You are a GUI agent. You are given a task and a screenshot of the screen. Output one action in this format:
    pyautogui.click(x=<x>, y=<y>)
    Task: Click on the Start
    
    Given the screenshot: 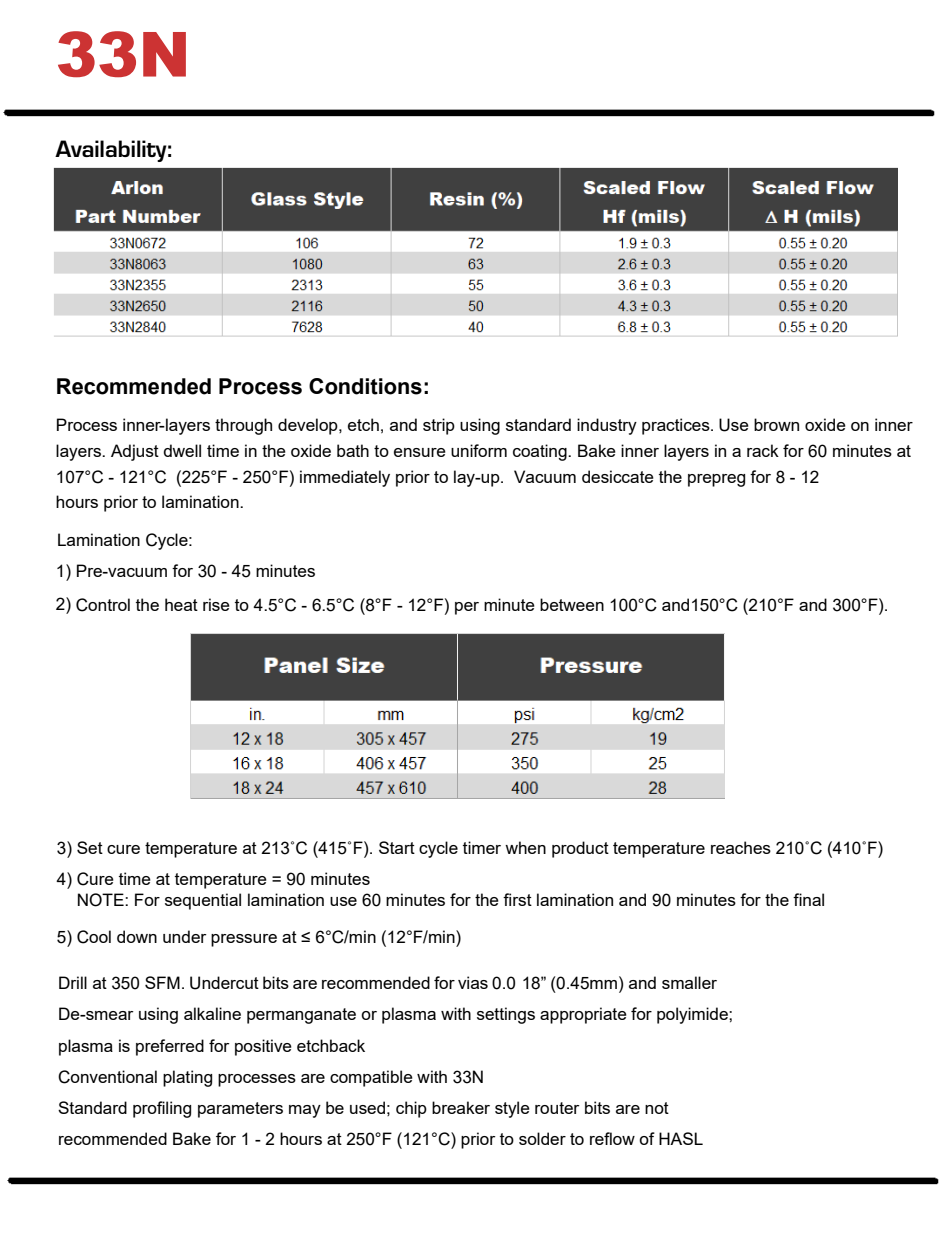 What is the action you would take?
    pyautogui.click(x=397, y=847)
